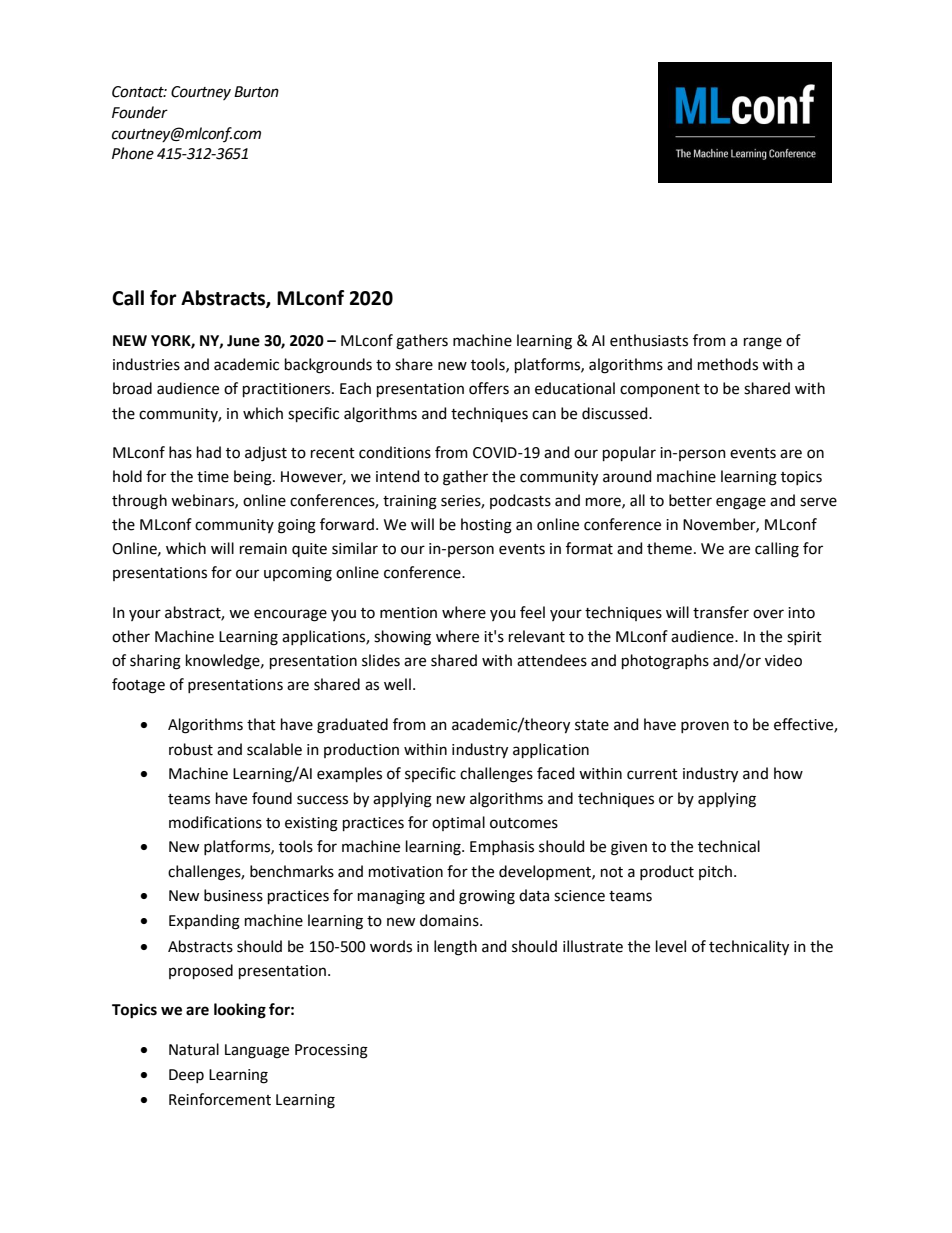 This document has height=1233, width=952. I want to click on sharing, so click(155, 662).
